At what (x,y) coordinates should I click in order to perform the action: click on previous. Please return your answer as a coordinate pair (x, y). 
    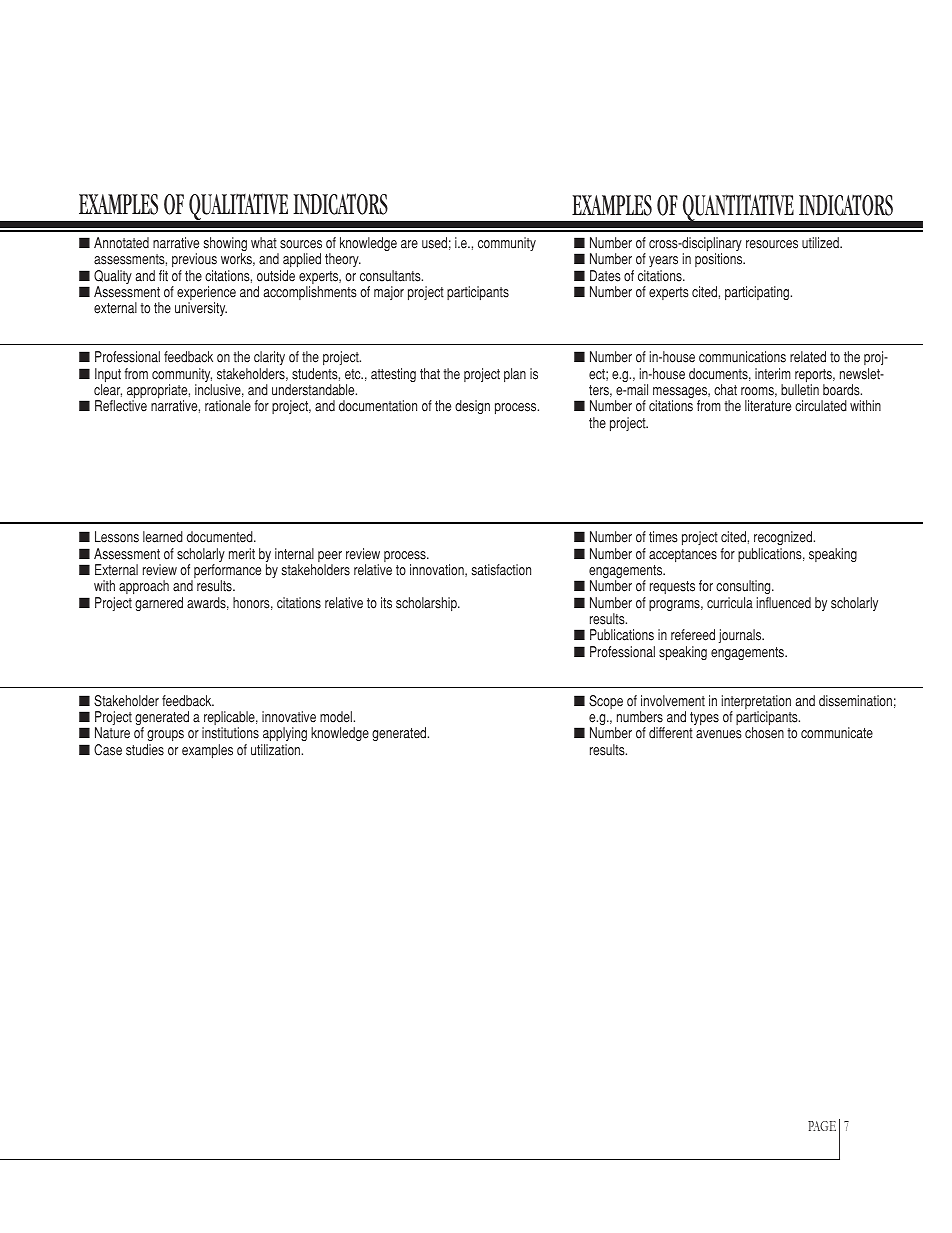
    Looking at the image, I should click on (194, 260).
